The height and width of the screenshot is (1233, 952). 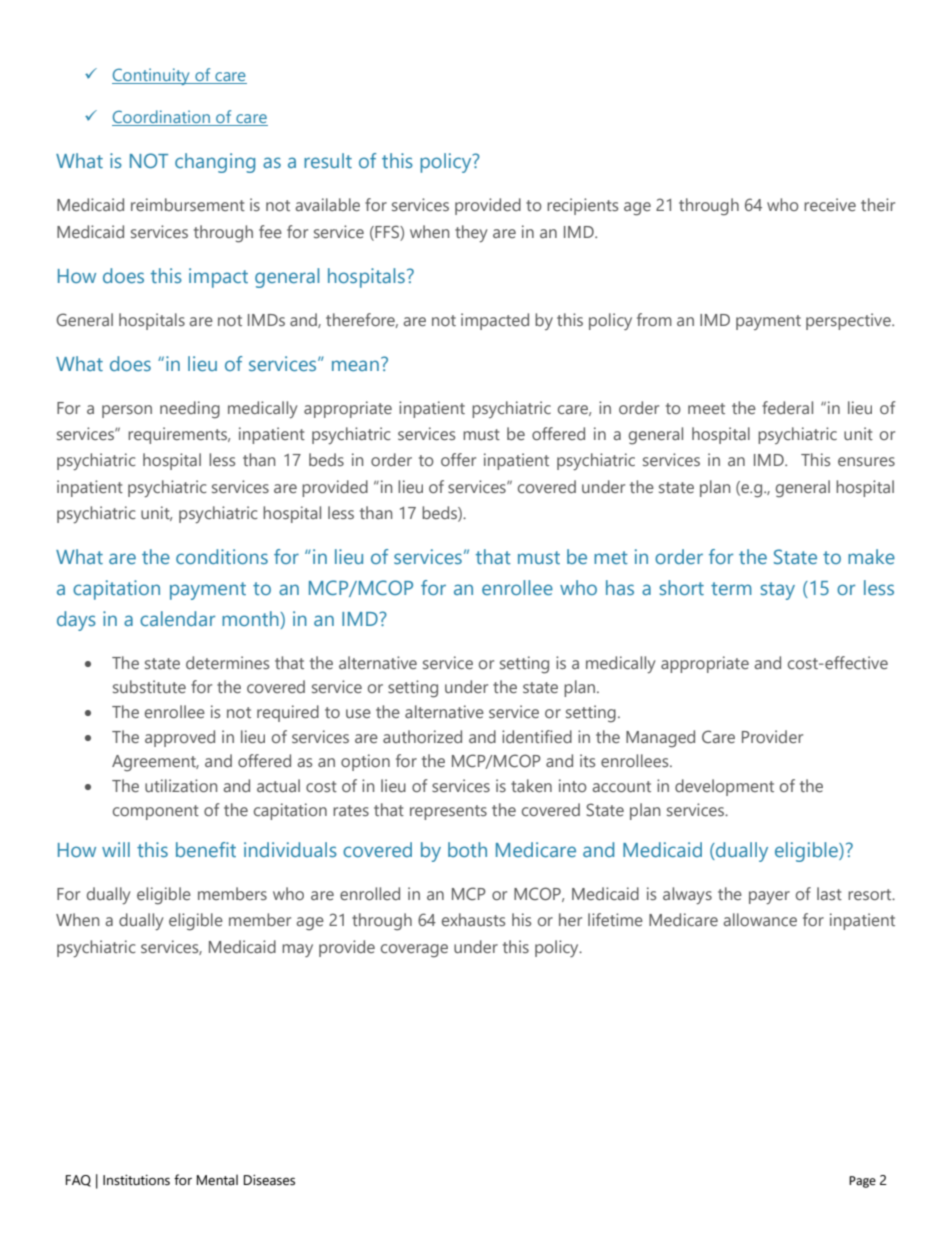 I want to click on benefit, so click(x=206, y=849).
